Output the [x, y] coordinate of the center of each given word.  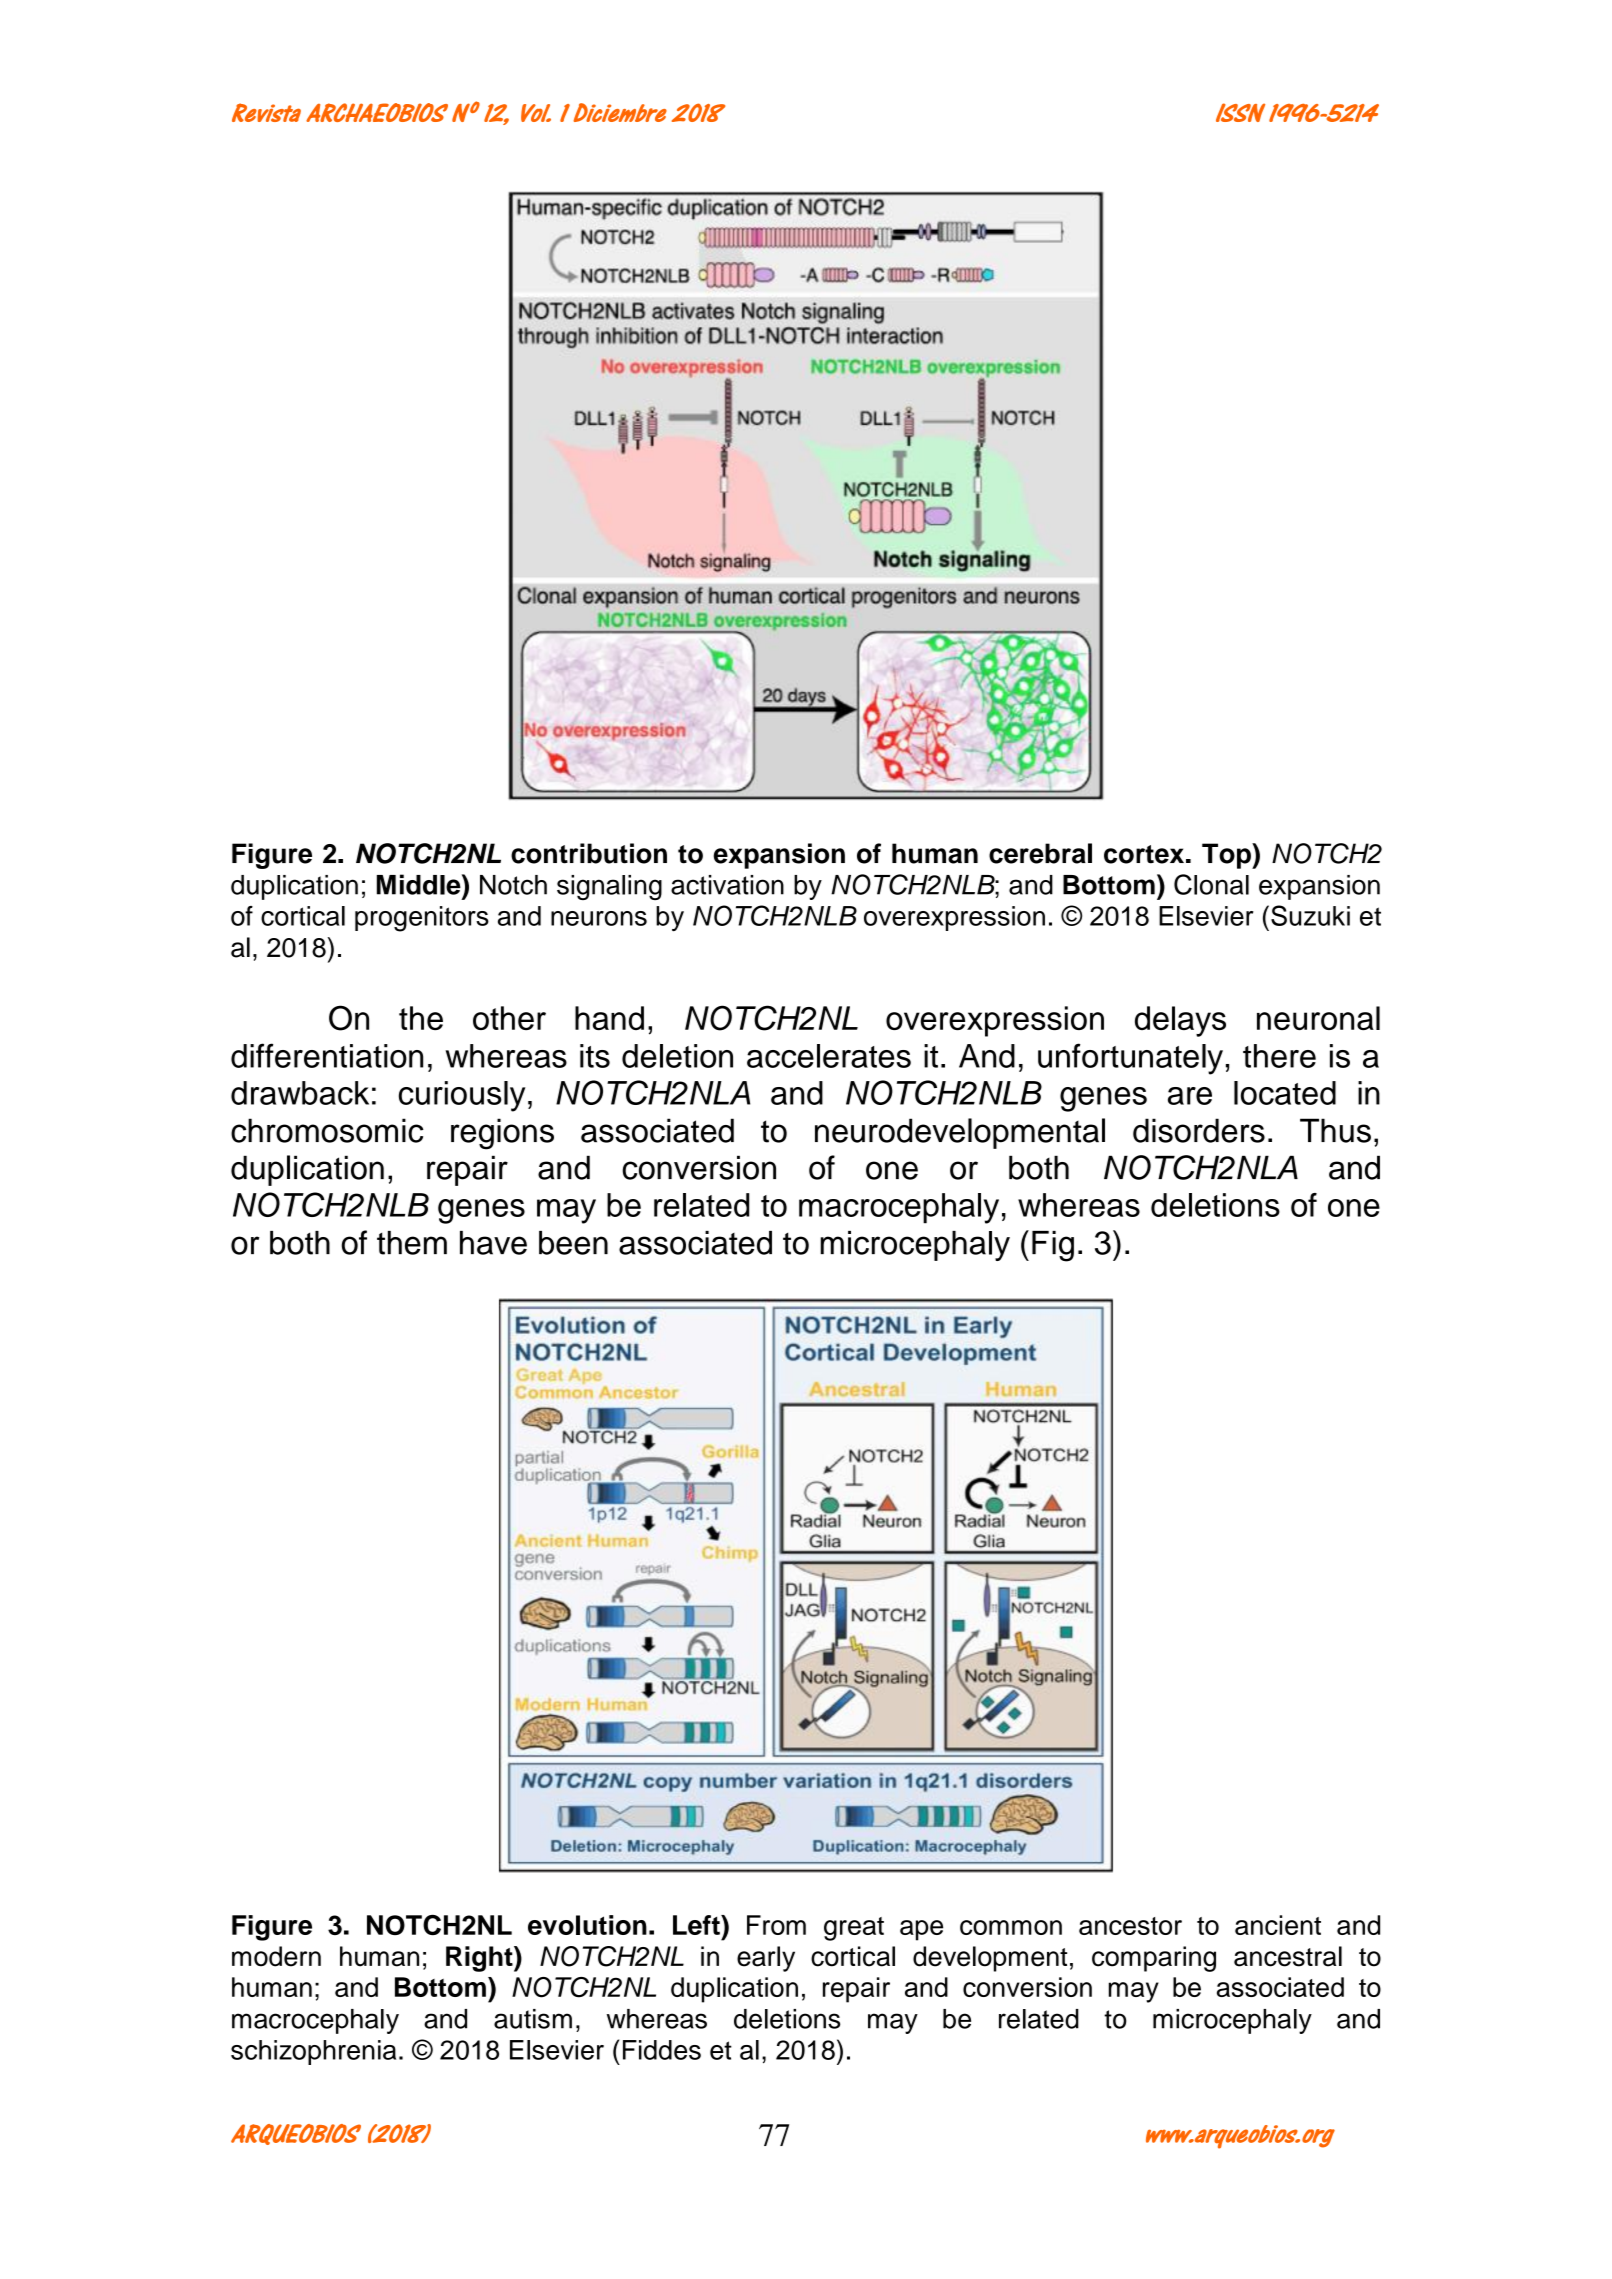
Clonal [1211, 884]
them [412, 1243]
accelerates [829, 1056]
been [573, 1243]
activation [727, 885]
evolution [587, 1925]
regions [502, 1134]
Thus [1335, 1130]
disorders [1199, 1130]
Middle [420, 884]
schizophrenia [313, 2052]
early [766, 1959]
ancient [1278, 1925]
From [776, 1925]
